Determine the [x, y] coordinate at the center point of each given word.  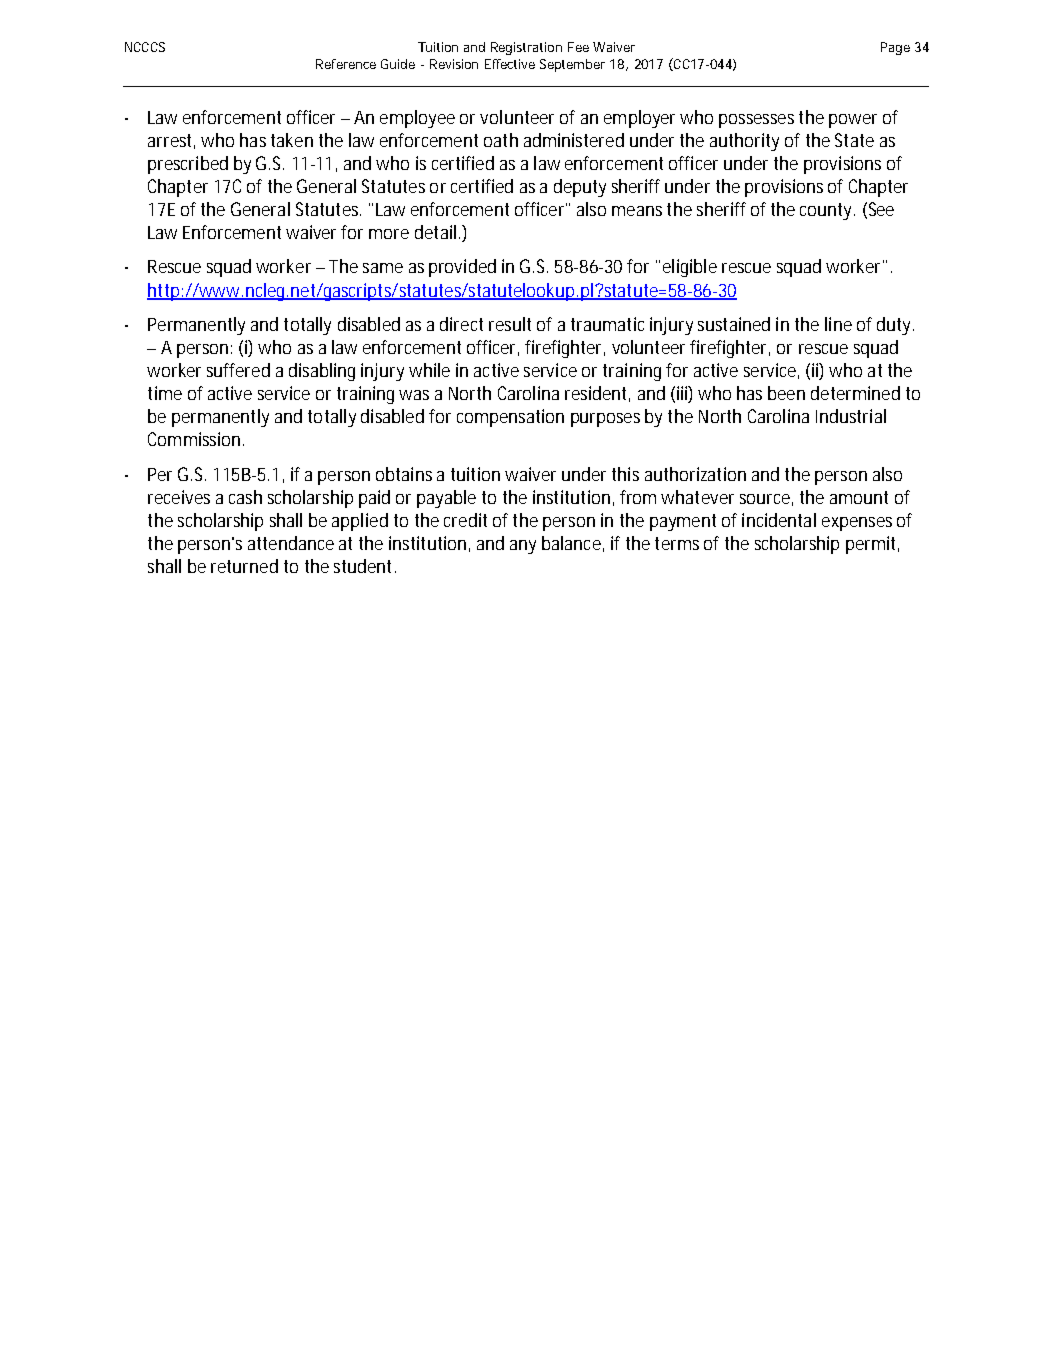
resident [597, 394]
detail [435, 232]
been [786, 393]
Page [895, 48]
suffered [238, 370]
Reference [346, 64]
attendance [291, 543]
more [389, 234]
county [827, 211]
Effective [510, 64]
